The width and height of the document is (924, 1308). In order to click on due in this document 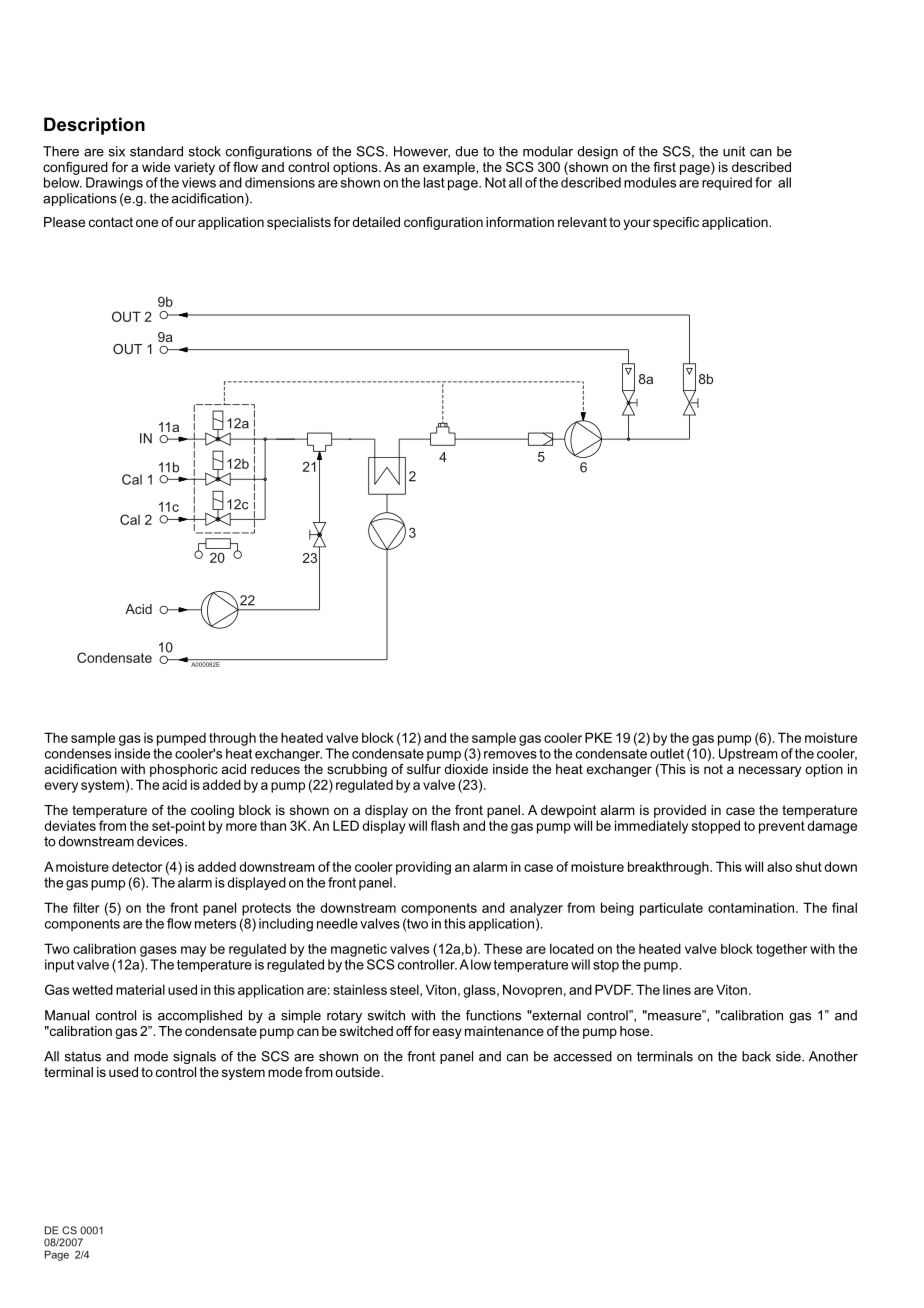, I will do `click(466, 151)`.
